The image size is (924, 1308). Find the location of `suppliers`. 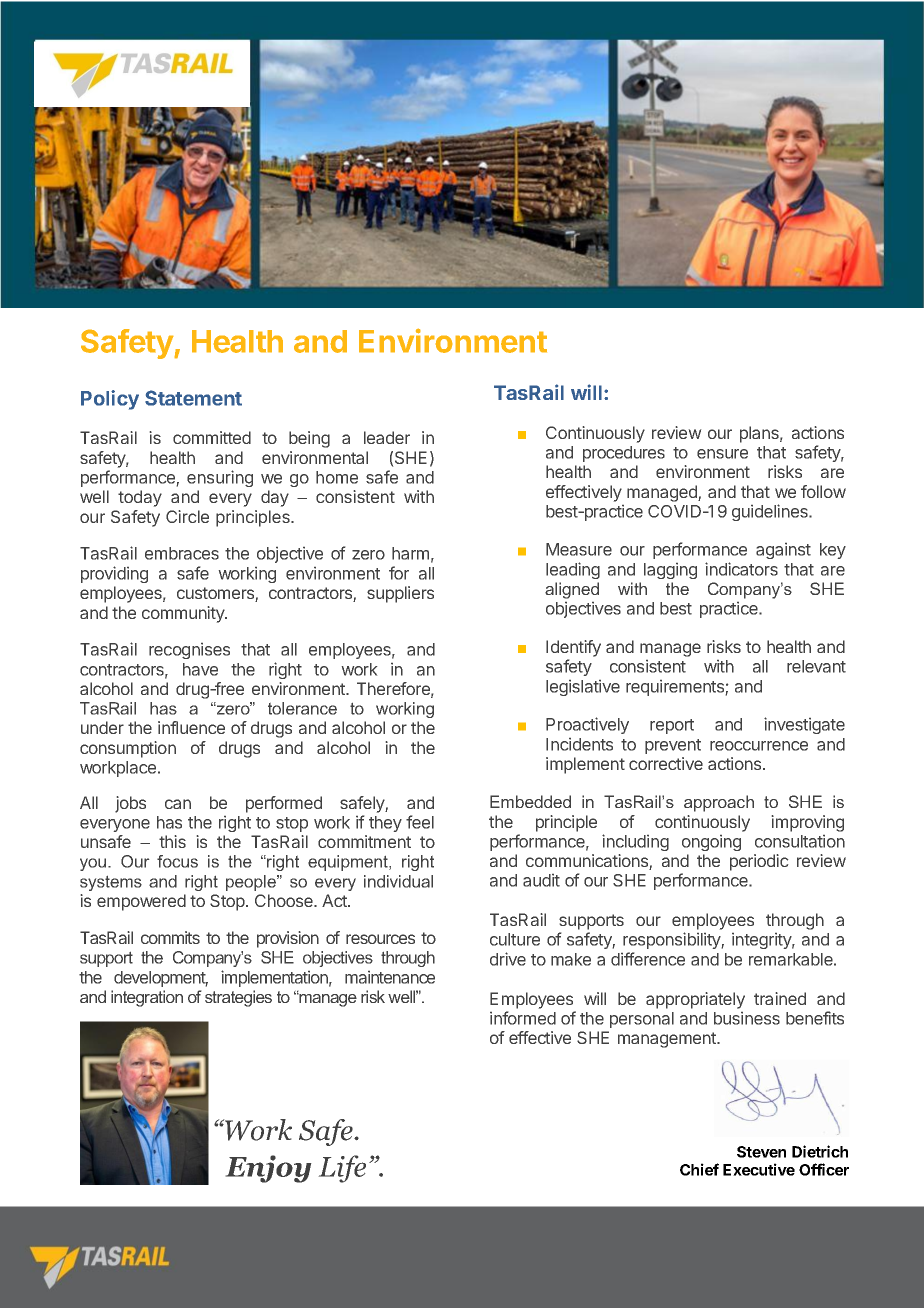

suppliers is located at coordinates (400, 594).
